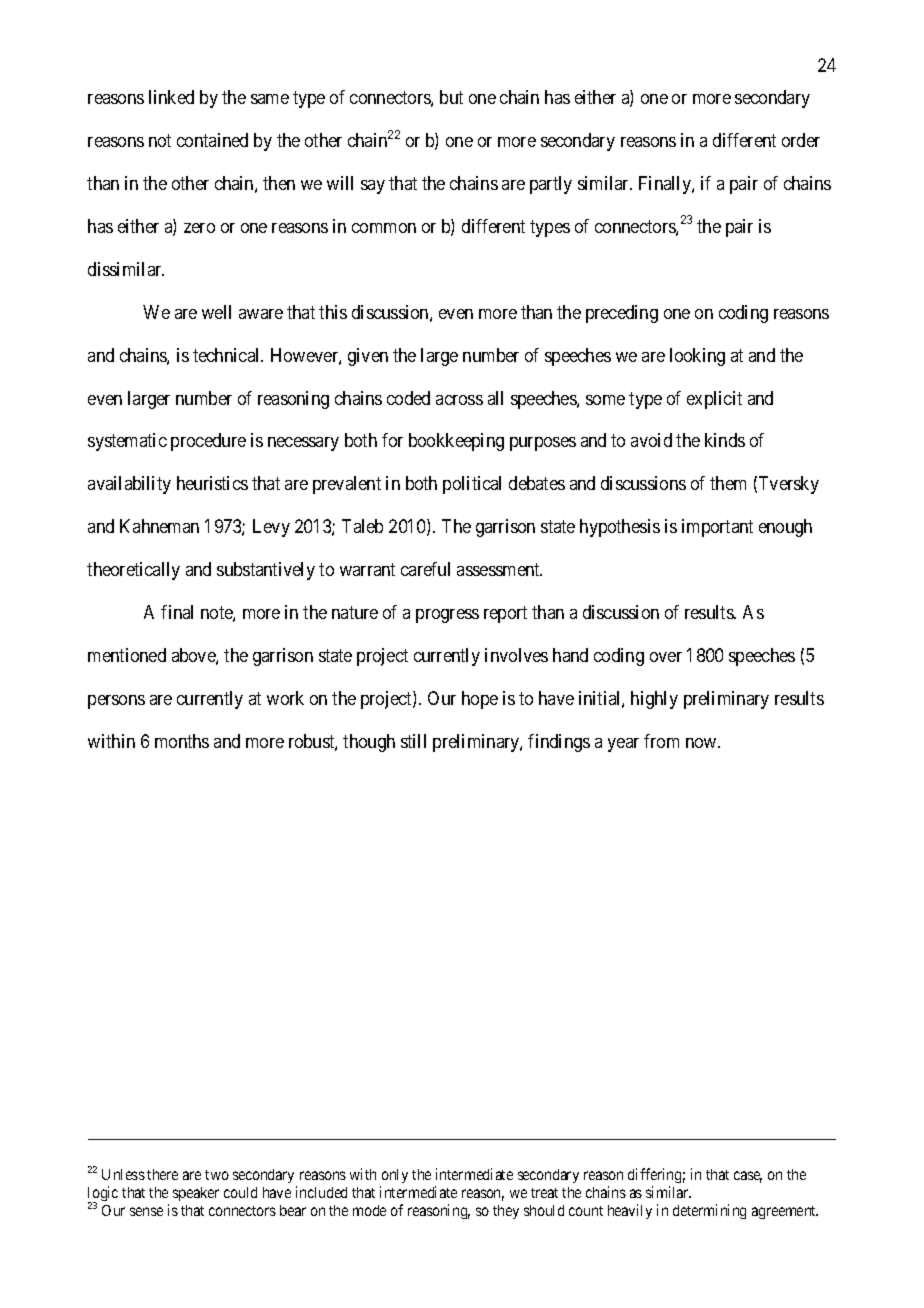 The image size is (924, 1308). What do you see at coordinates (728, 483) in the image?
I see `them` at bounding box center [728, 483].
